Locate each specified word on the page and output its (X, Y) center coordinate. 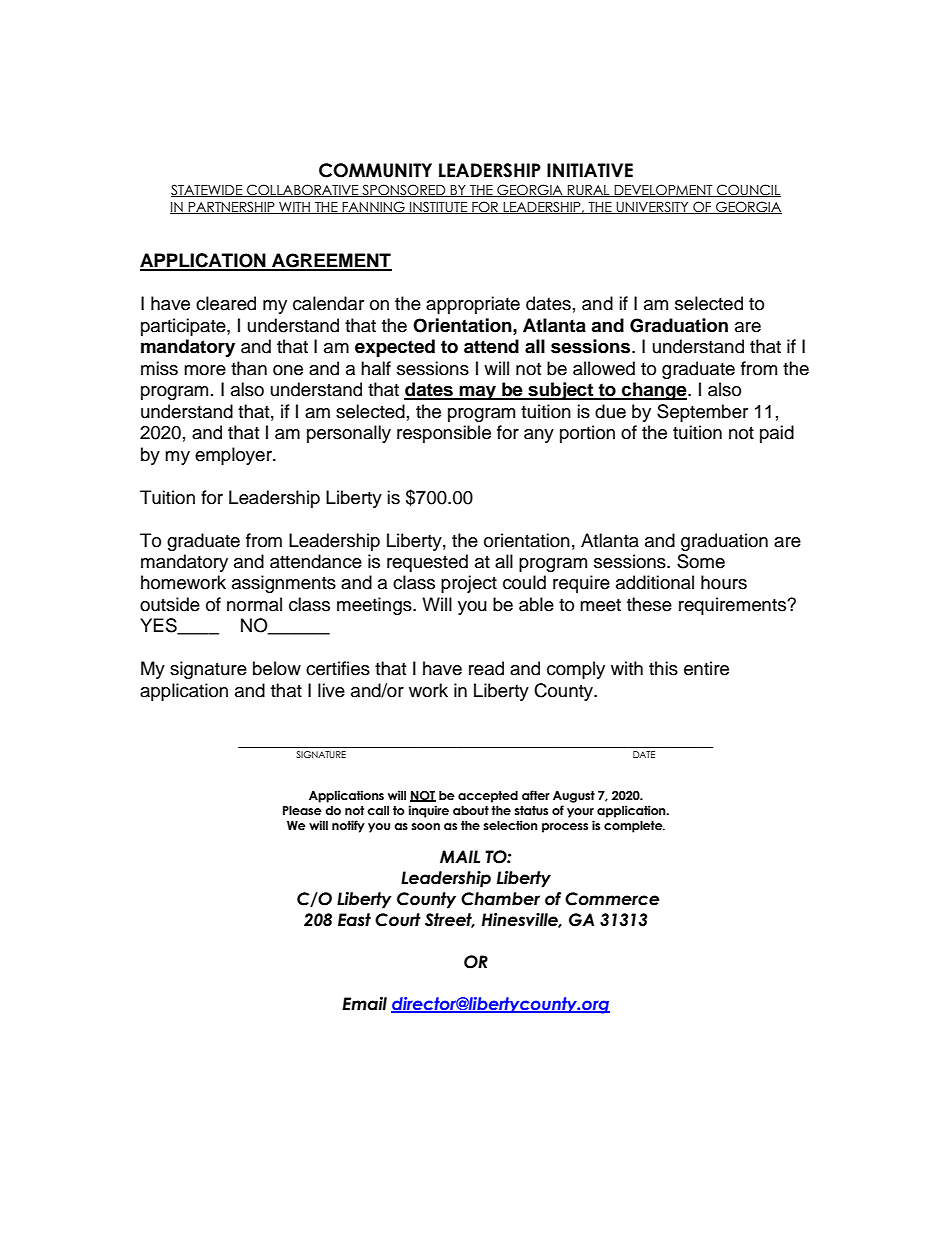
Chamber (500, 899)
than (249, 368)
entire (706, 668)
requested (427, 563)
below (277, 668)
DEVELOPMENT (663, 190)
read (486, 668)
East (354, 920)
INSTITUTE (438, 207)
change (654, 391)
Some (701, 561)
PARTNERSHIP (232, 207)
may (478, 392)
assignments (284, 584)
